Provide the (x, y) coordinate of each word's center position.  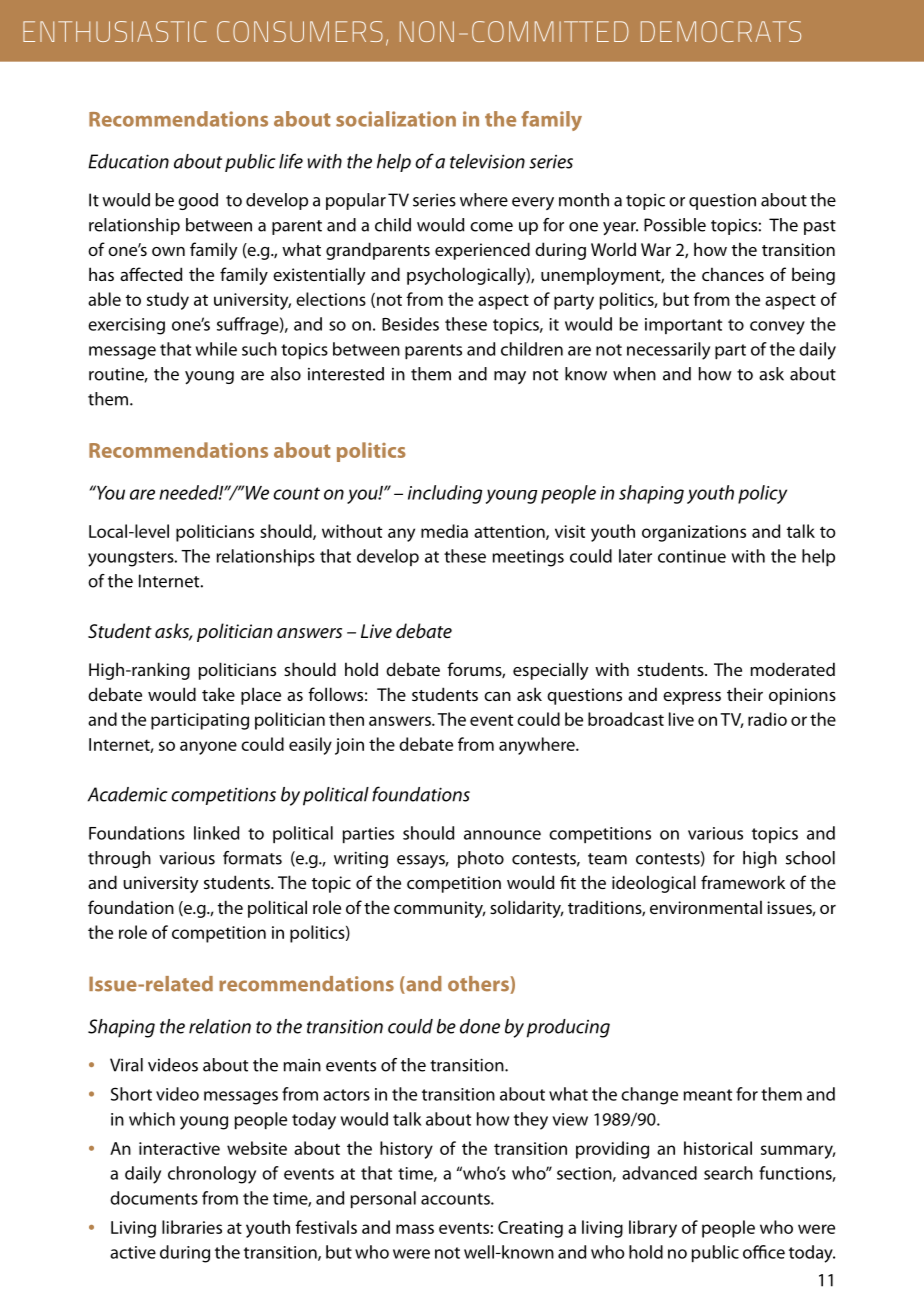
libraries (192, 1227)
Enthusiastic (115, 31)
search (728, 1173)
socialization (396, 119)
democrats (721, 31)
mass (415, 1229)
